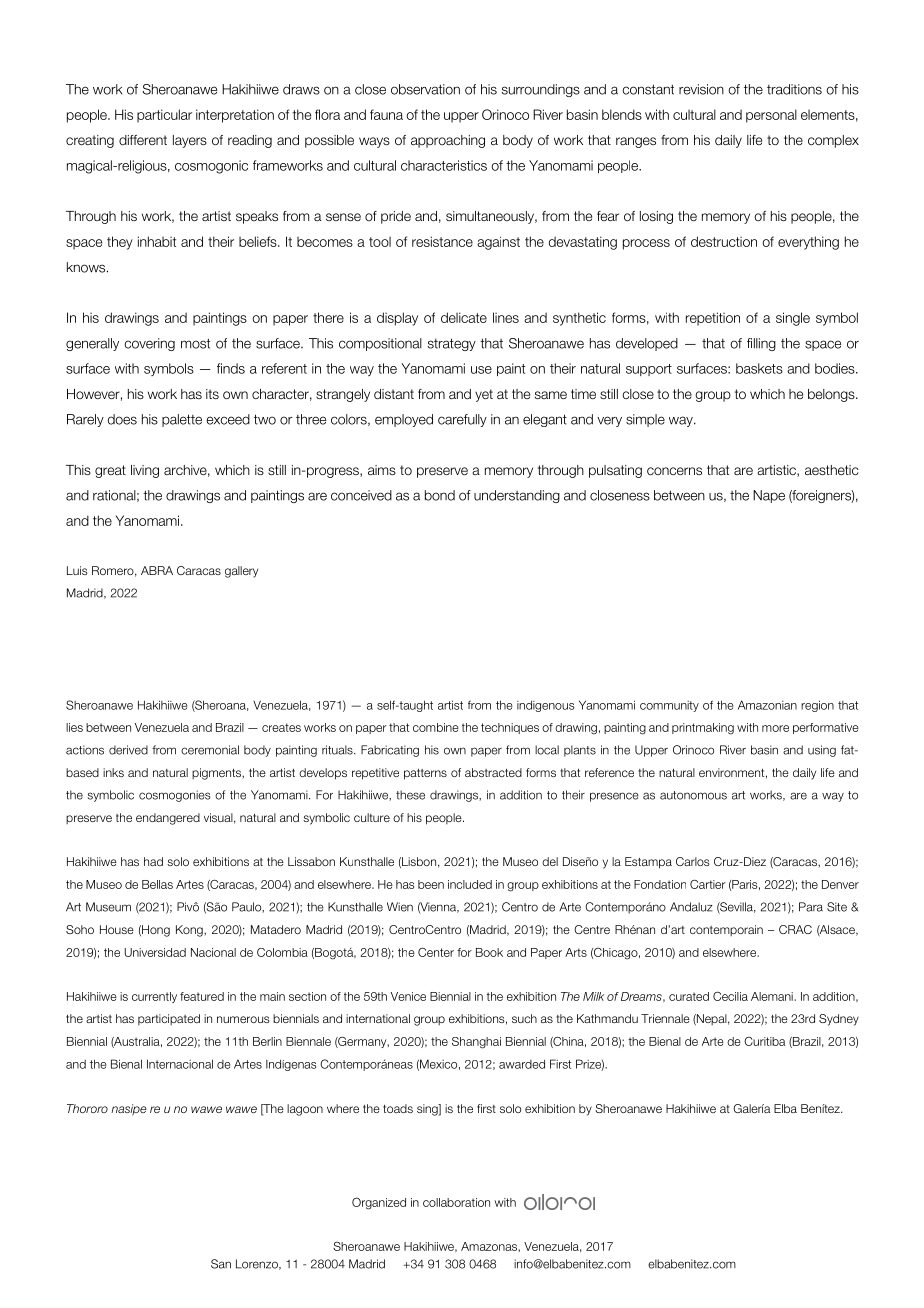  Describe the element at coordinates (440, 495) in the document. I see `bond` at that location.
